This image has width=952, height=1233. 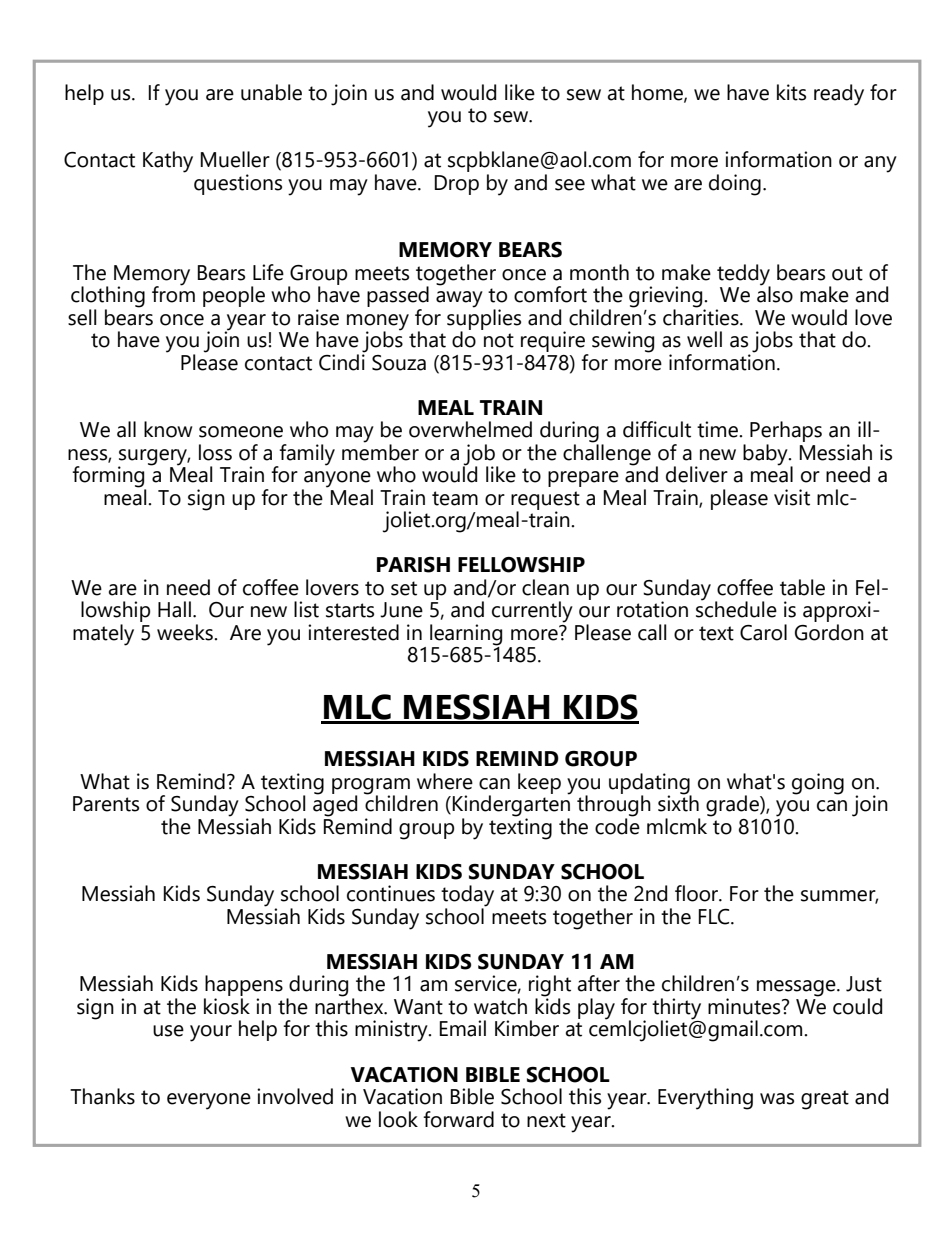 I want to click on learning, so click(x=466, y=635).
